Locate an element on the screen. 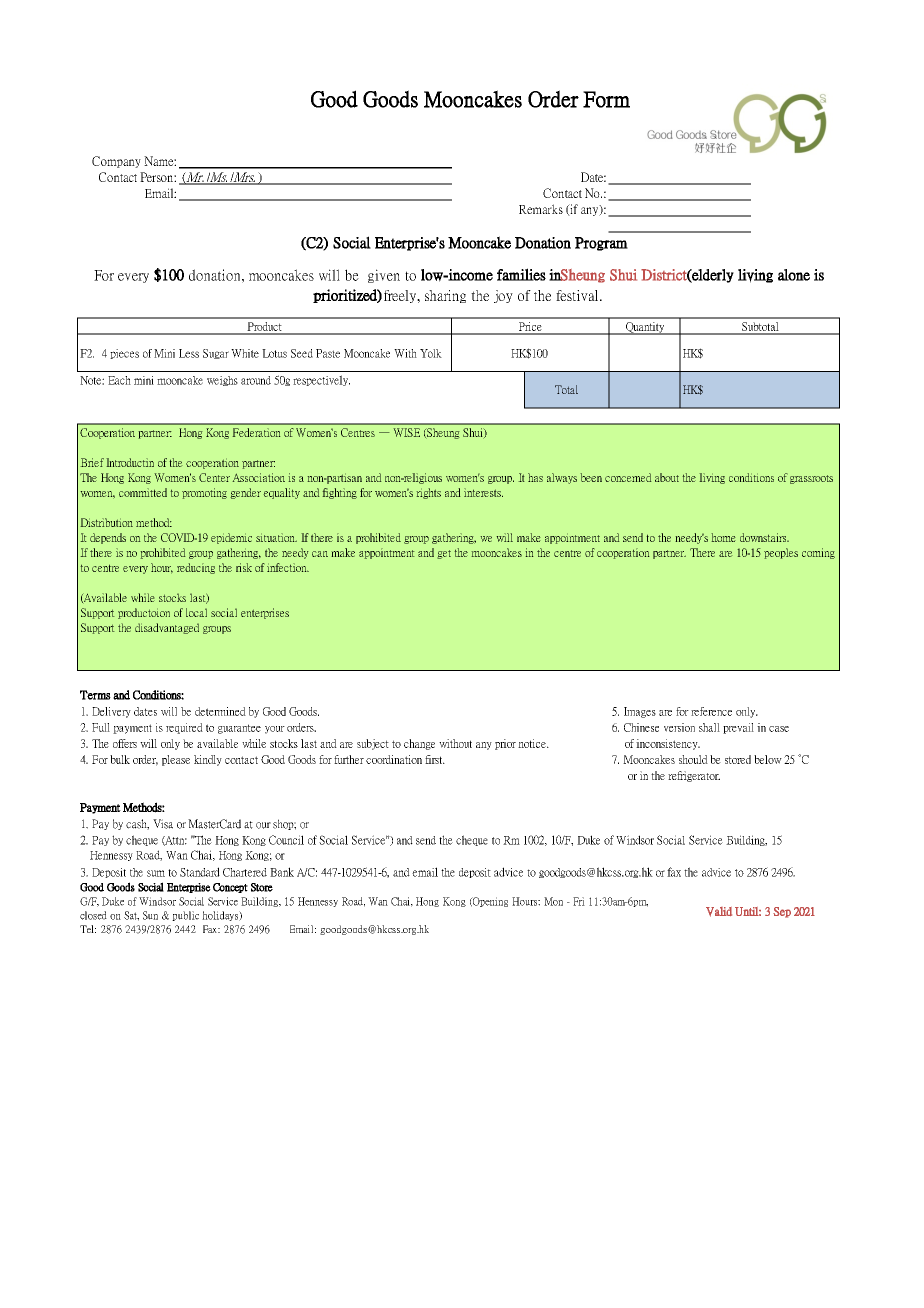 The height and width of the screenshot is (1308, 924). sum is located at coordinates (156, 873).
